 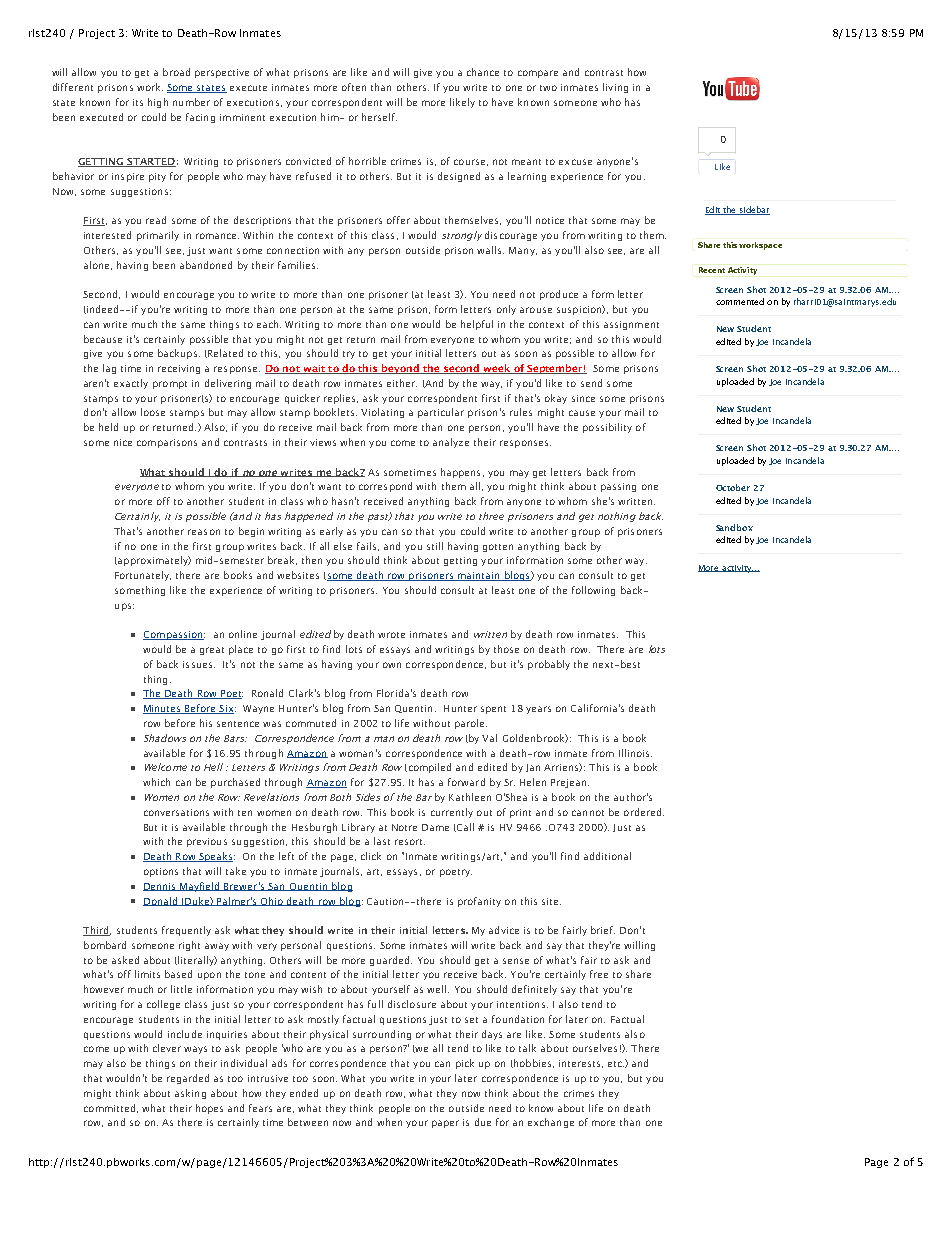 What do you see at coordinates (143, 576) in the page?
I see `Fortunately` at bounding box center [143, 576].
